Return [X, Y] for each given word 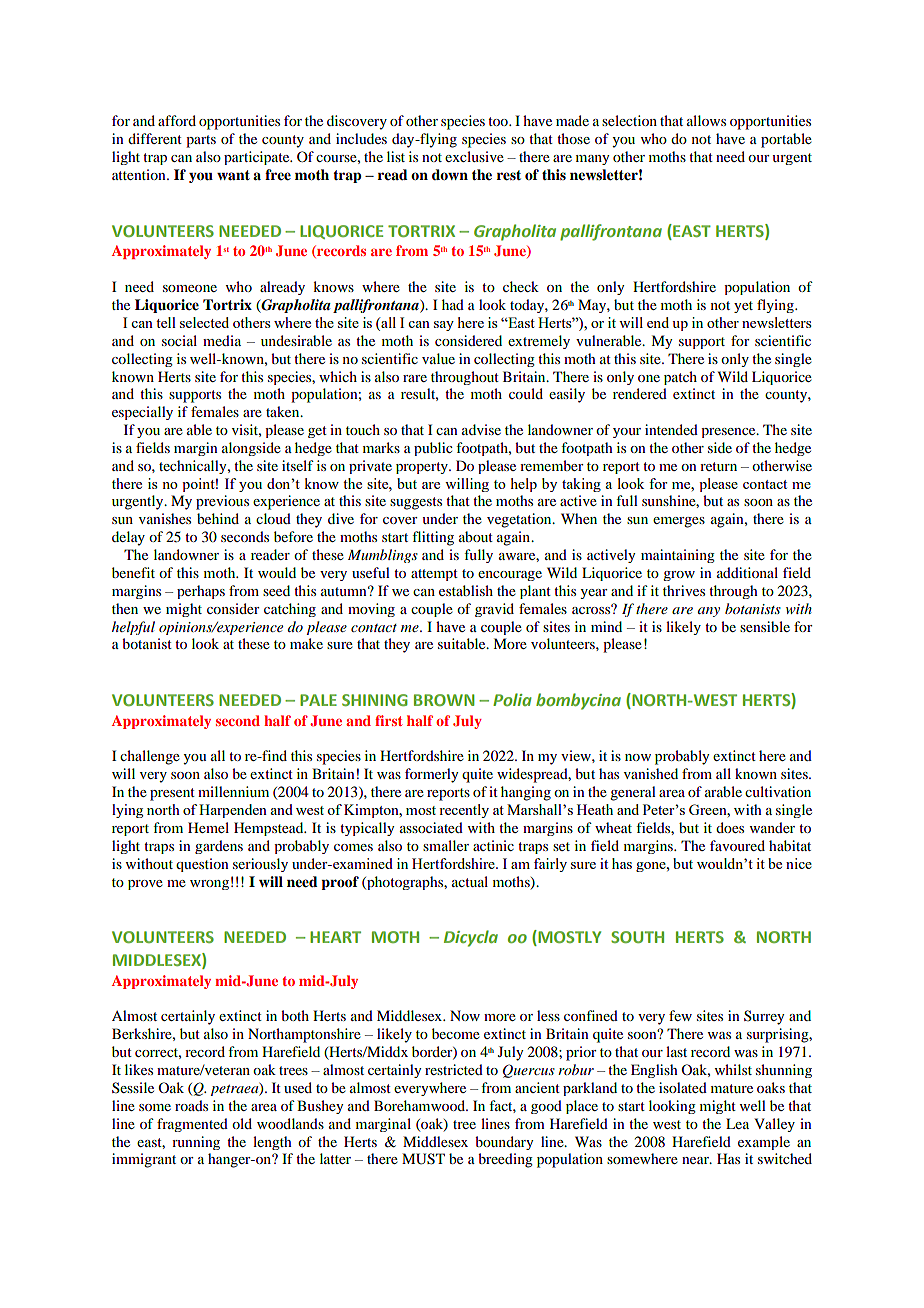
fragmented [192, 1125]
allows [706, 120]
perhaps [201, 592]
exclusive [474, 156]
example [764, 1143]
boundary [504, 1143]
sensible [765, 626]
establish [466, 590]
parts [201, 141]
